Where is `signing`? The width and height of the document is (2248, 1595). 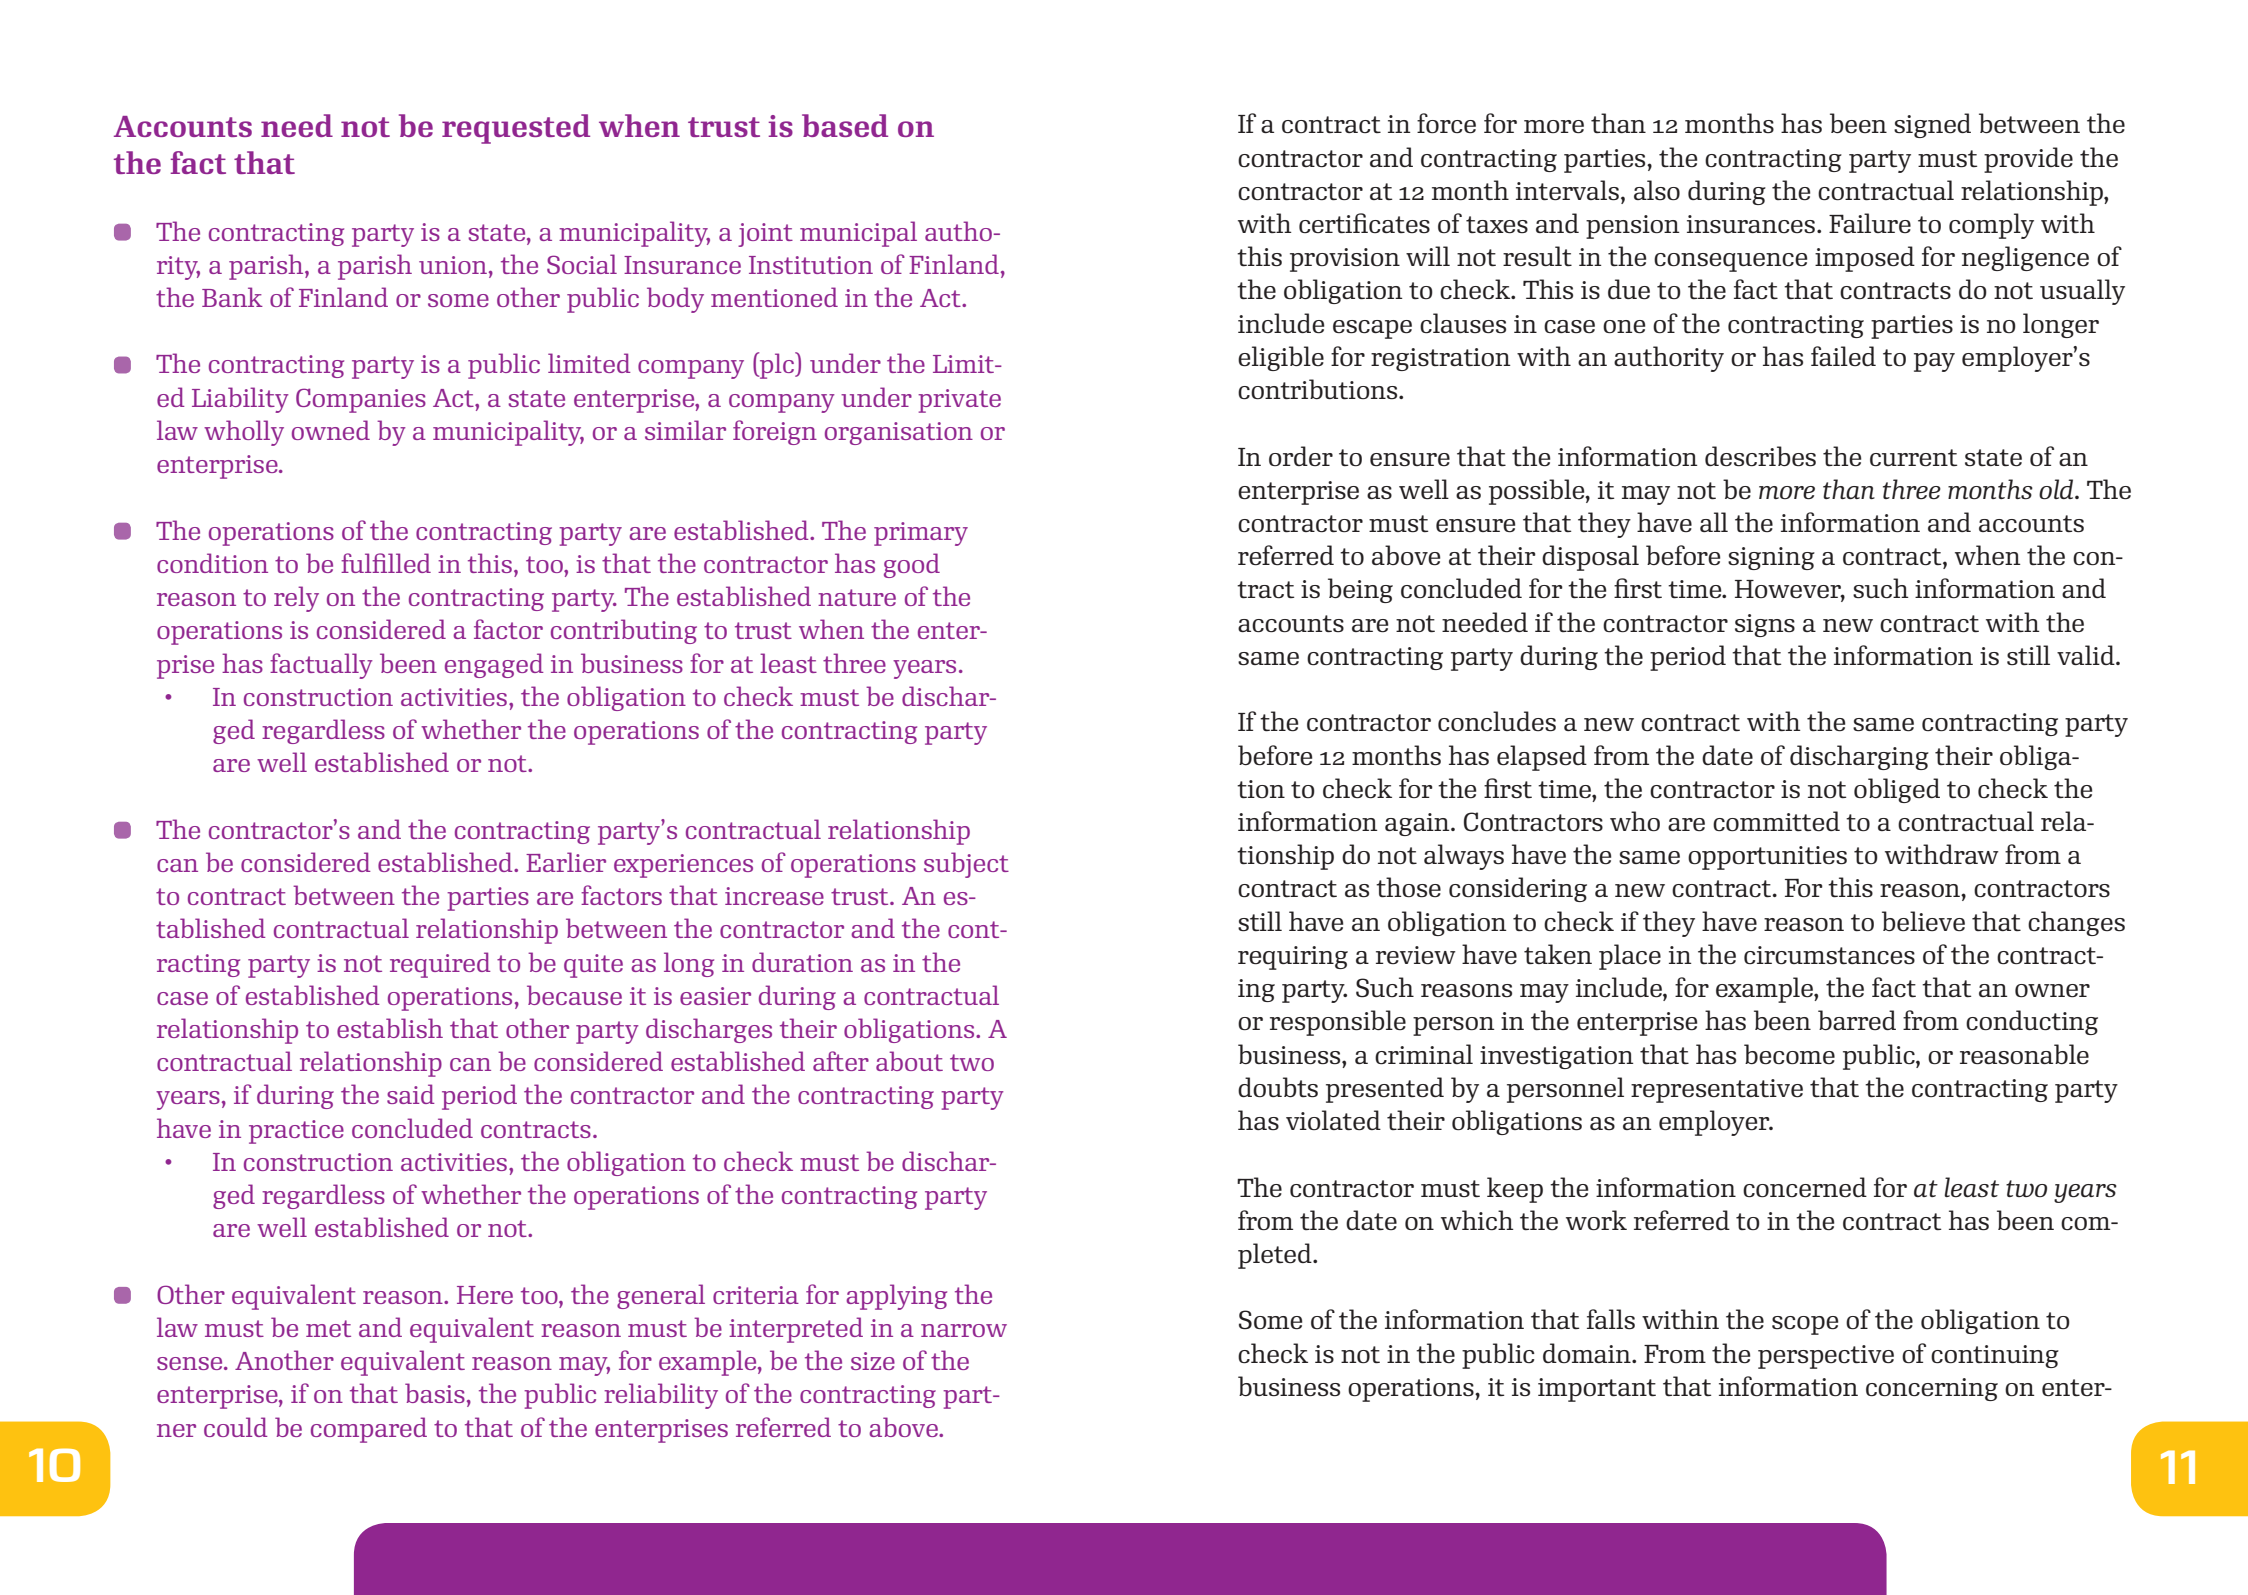
signing is located at coordinates (1771, 558).
